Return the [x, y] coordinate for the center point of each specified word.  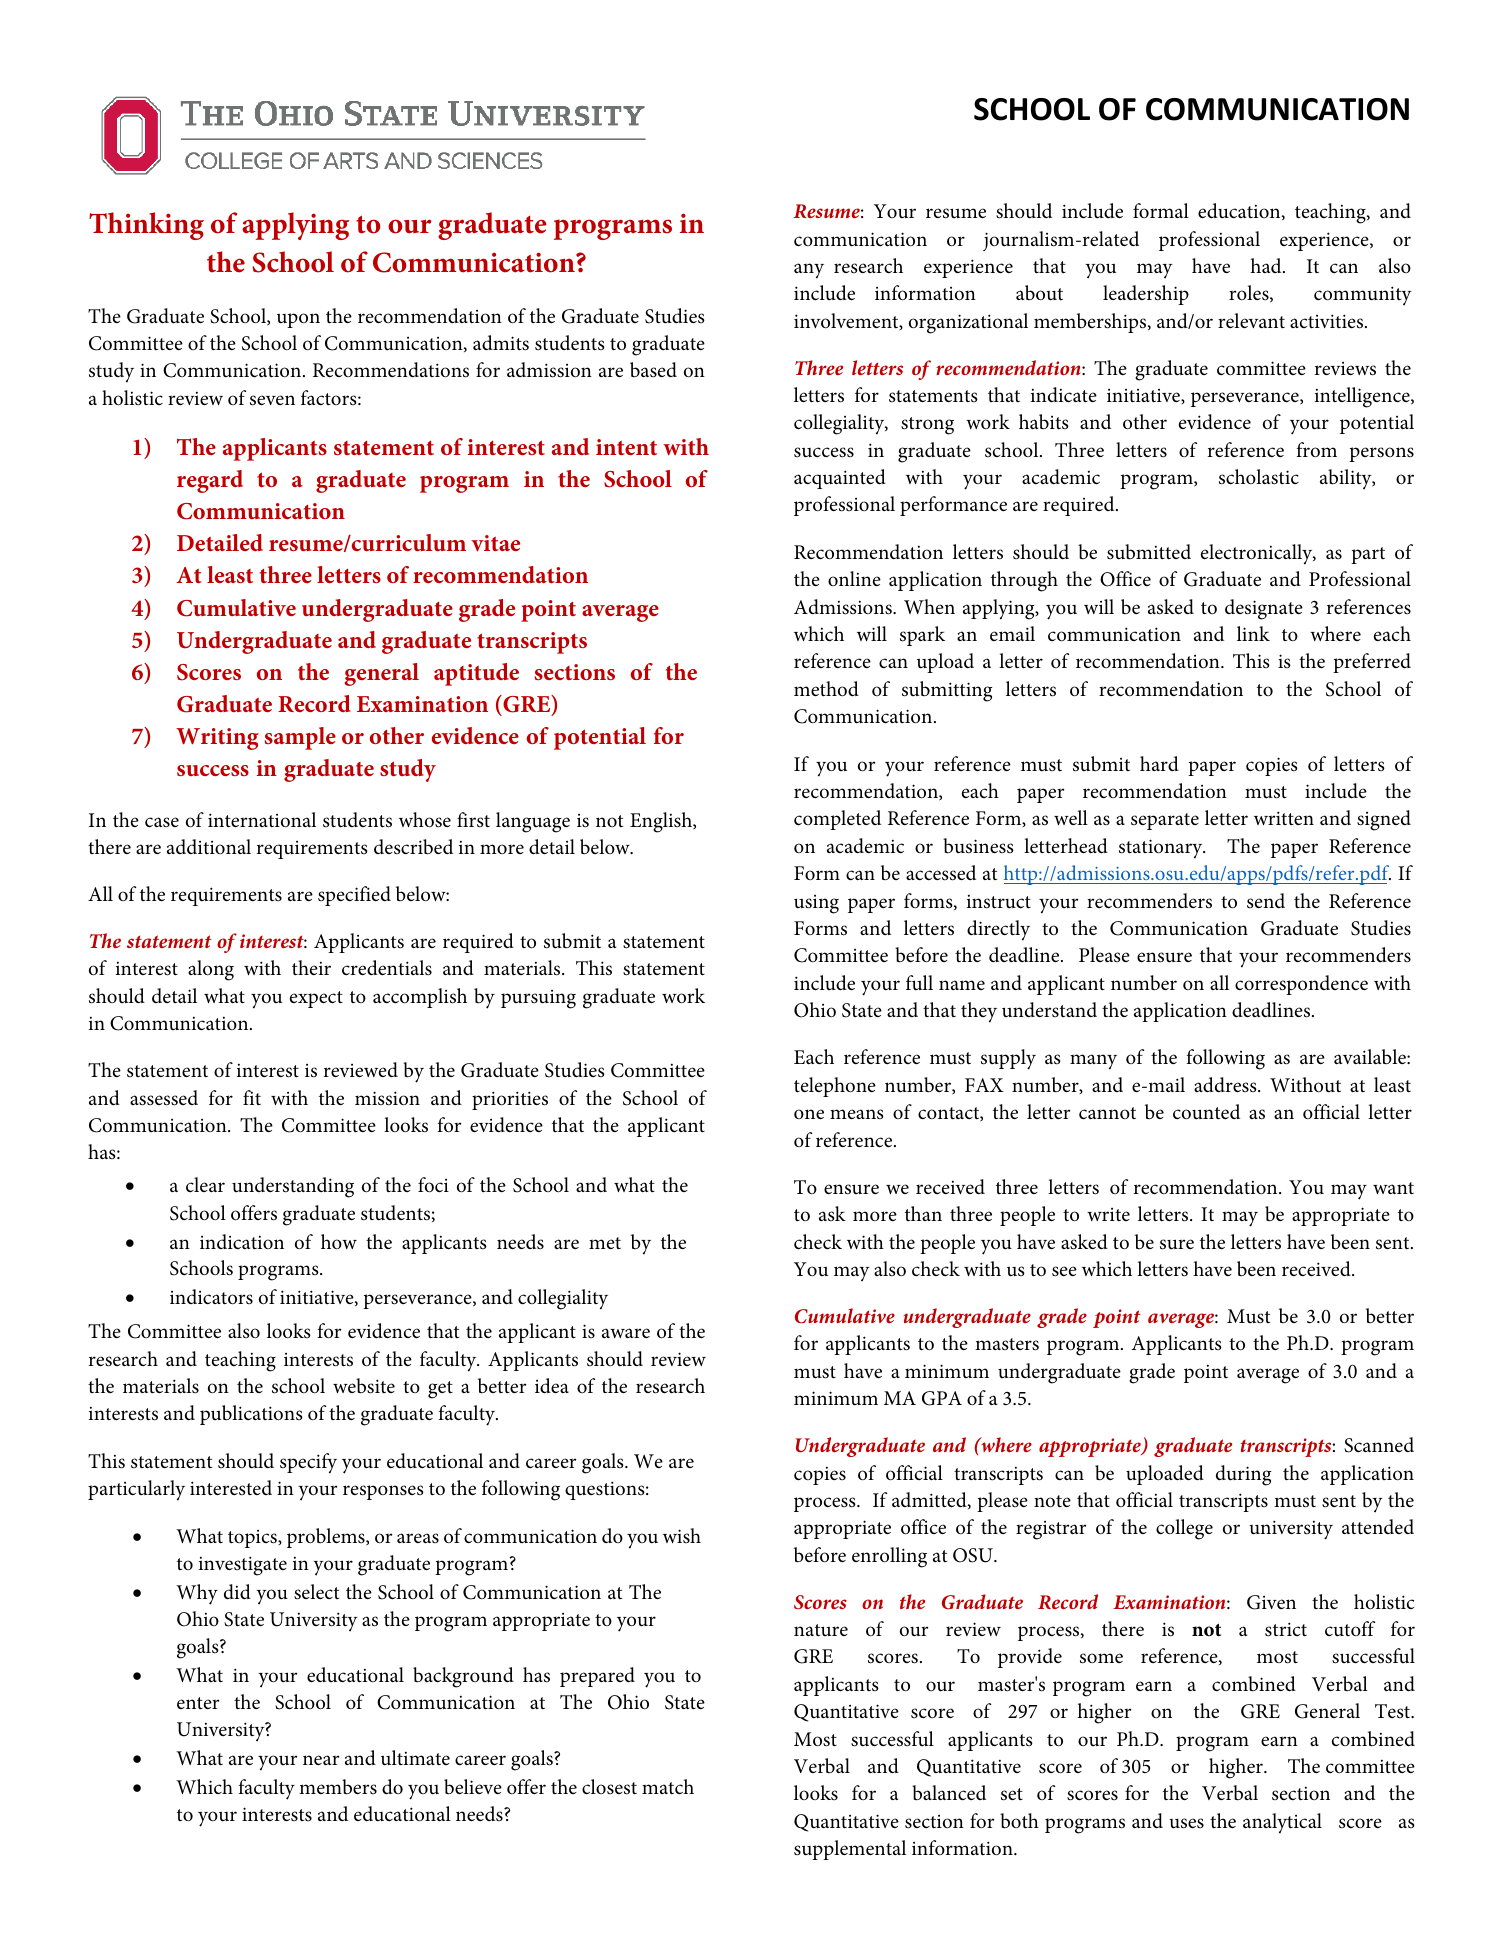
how [339, 1241]
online [854, 578]
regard [210, 481]
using [816, 904]
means [857, 1114]
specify [308, 1463]
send [1266, 901]
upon [298, 320]
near [321, 1760]
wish [682, 1535]
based [653, 370]
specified [354, 896]
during [1243, 1475]
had [1267, 265]
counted [1206, 1112]
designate [1264, 609]
